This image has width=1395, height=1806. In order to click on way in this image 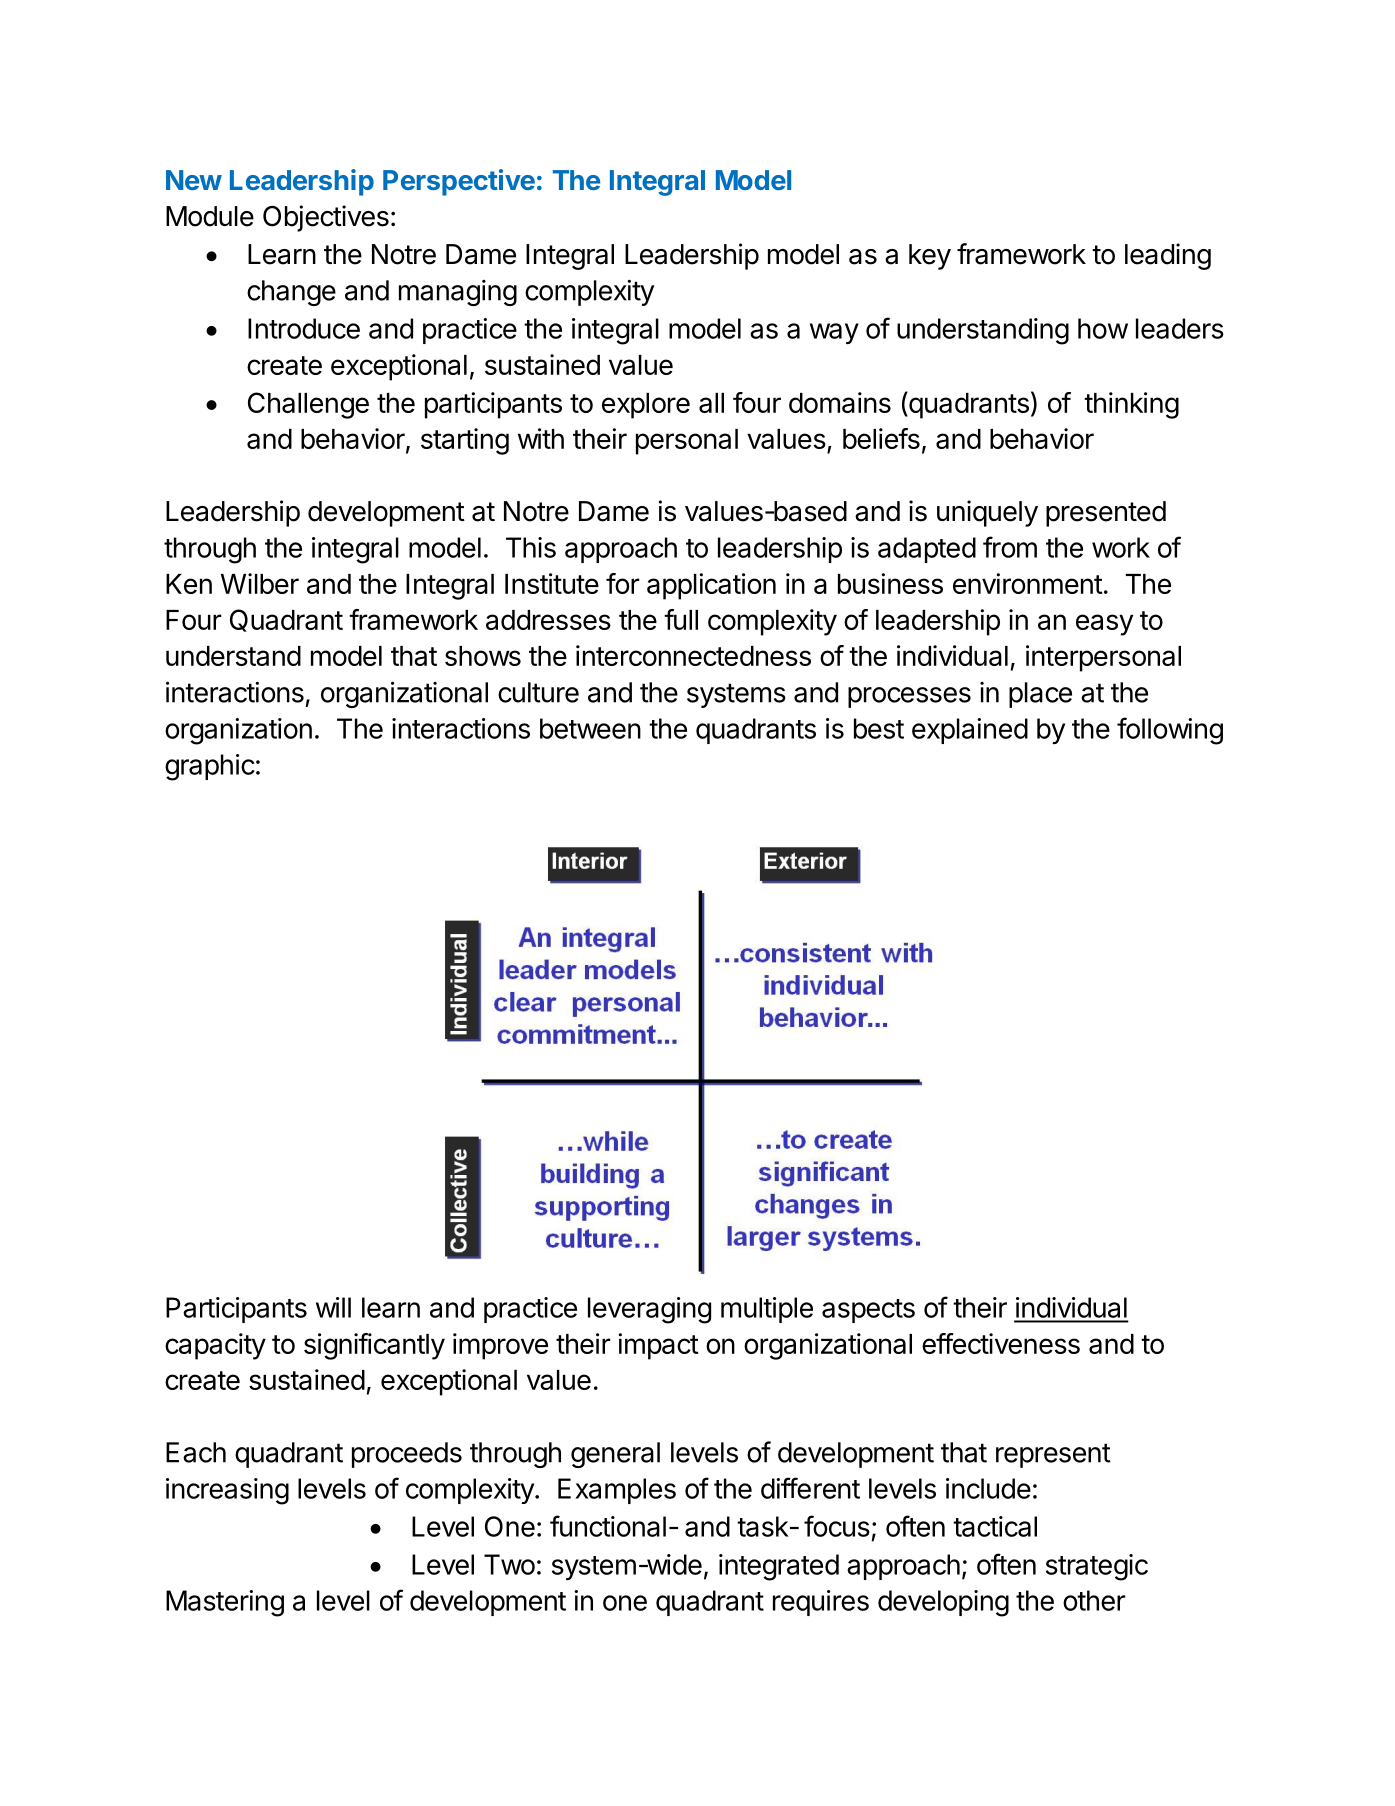, I will do `click(834, 333)`.
